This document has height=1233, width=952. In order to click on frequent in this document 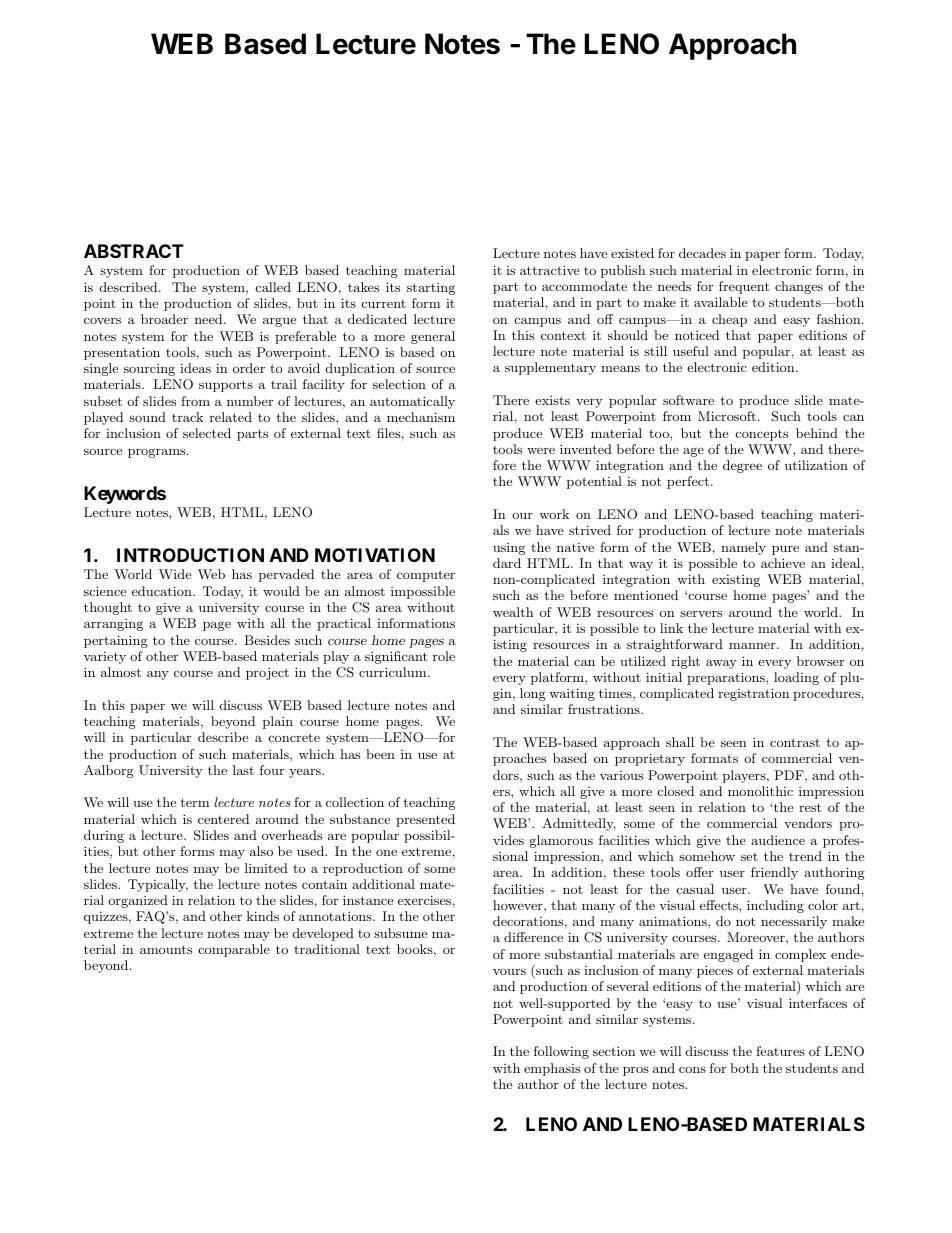, I will do `click(744, 287)`.
